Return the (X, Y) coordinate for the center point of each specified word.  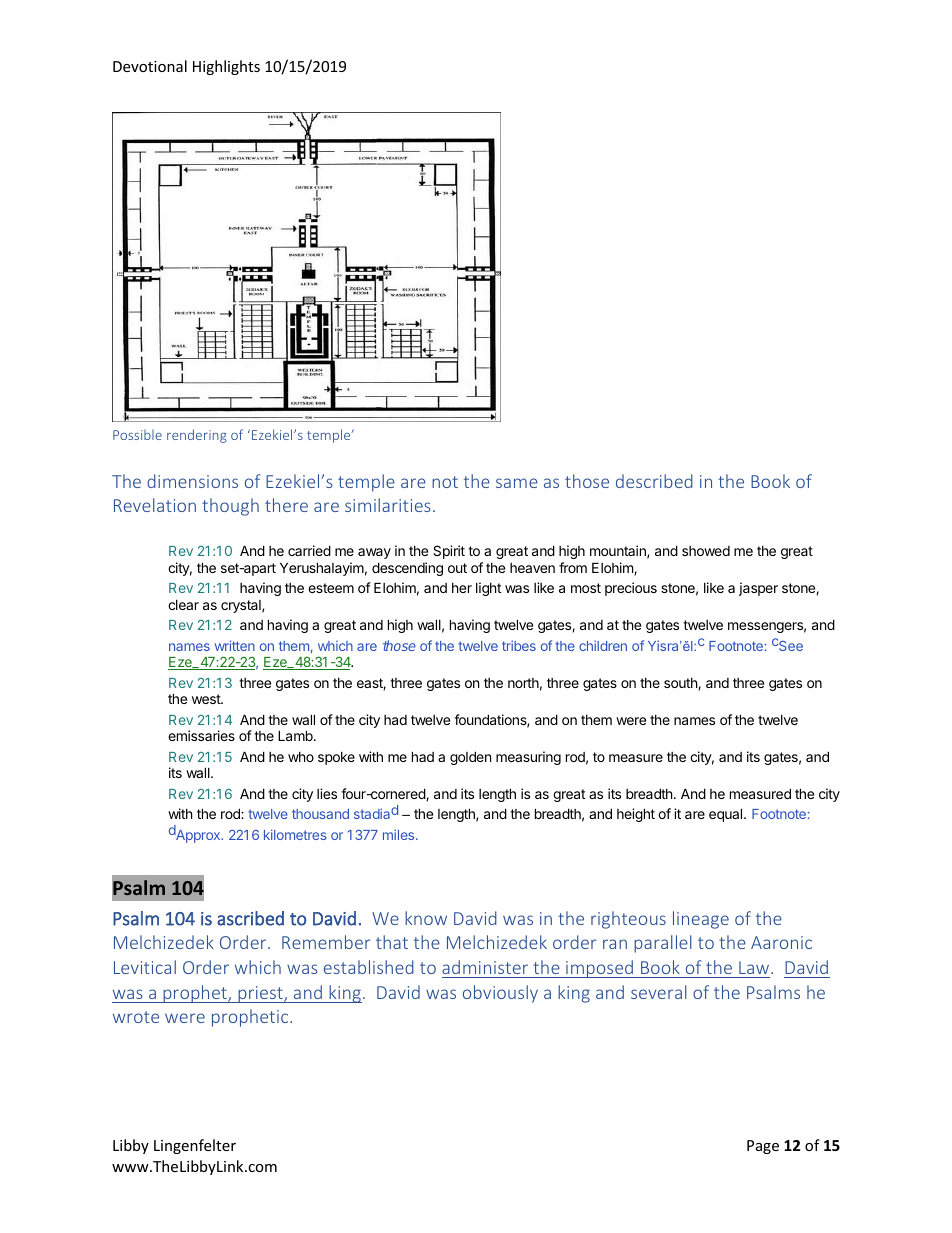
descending (407, 569)
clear (183, 605)
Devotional (150, 66)
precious (631, 589)
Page (763, 1147)
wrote (136, 1017)
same (517, 483)
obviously (500, 994)
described (654, 481)
